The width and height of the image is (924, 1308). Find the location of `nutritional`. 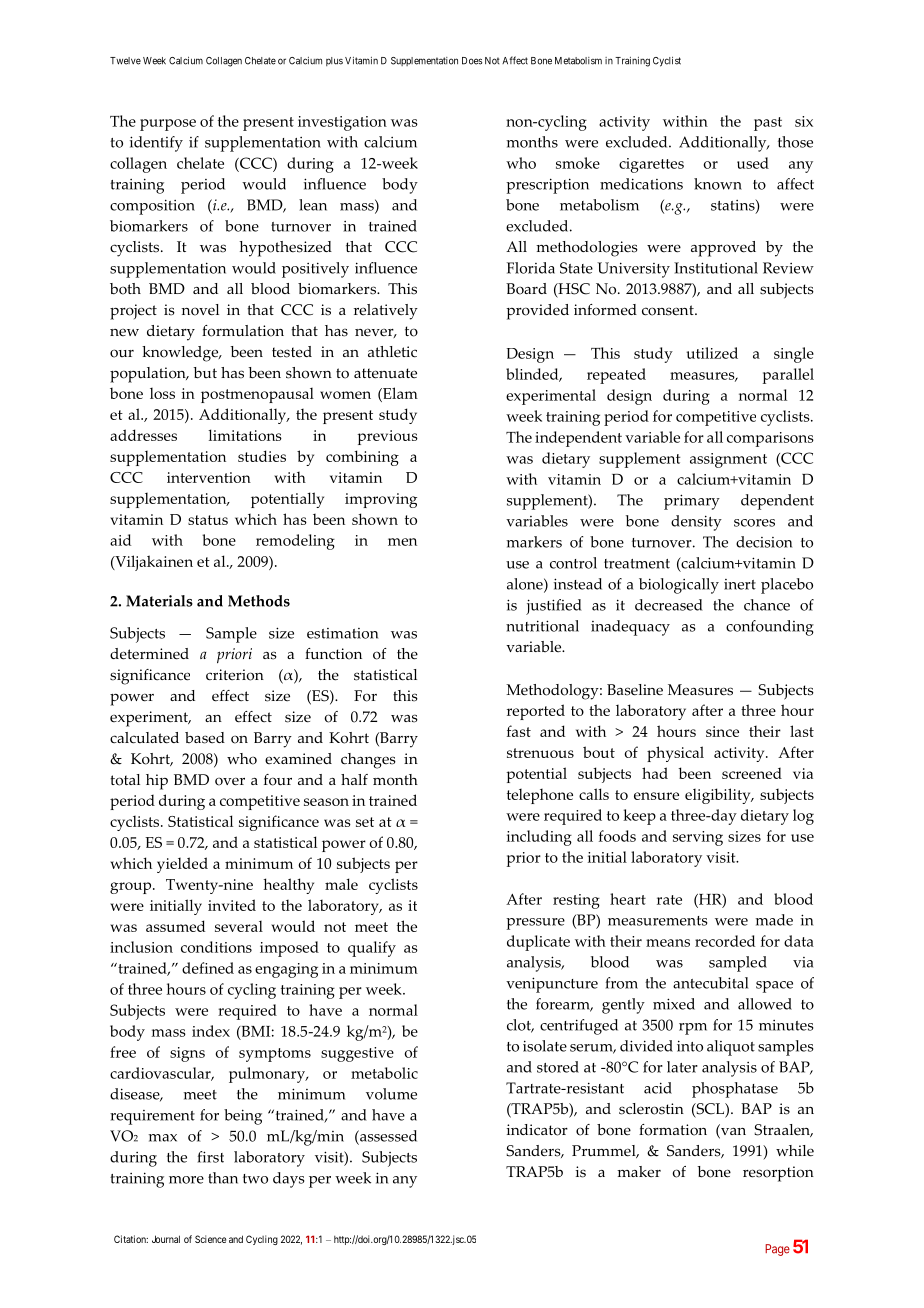

nutritional is located at coordinates (542, 626).
